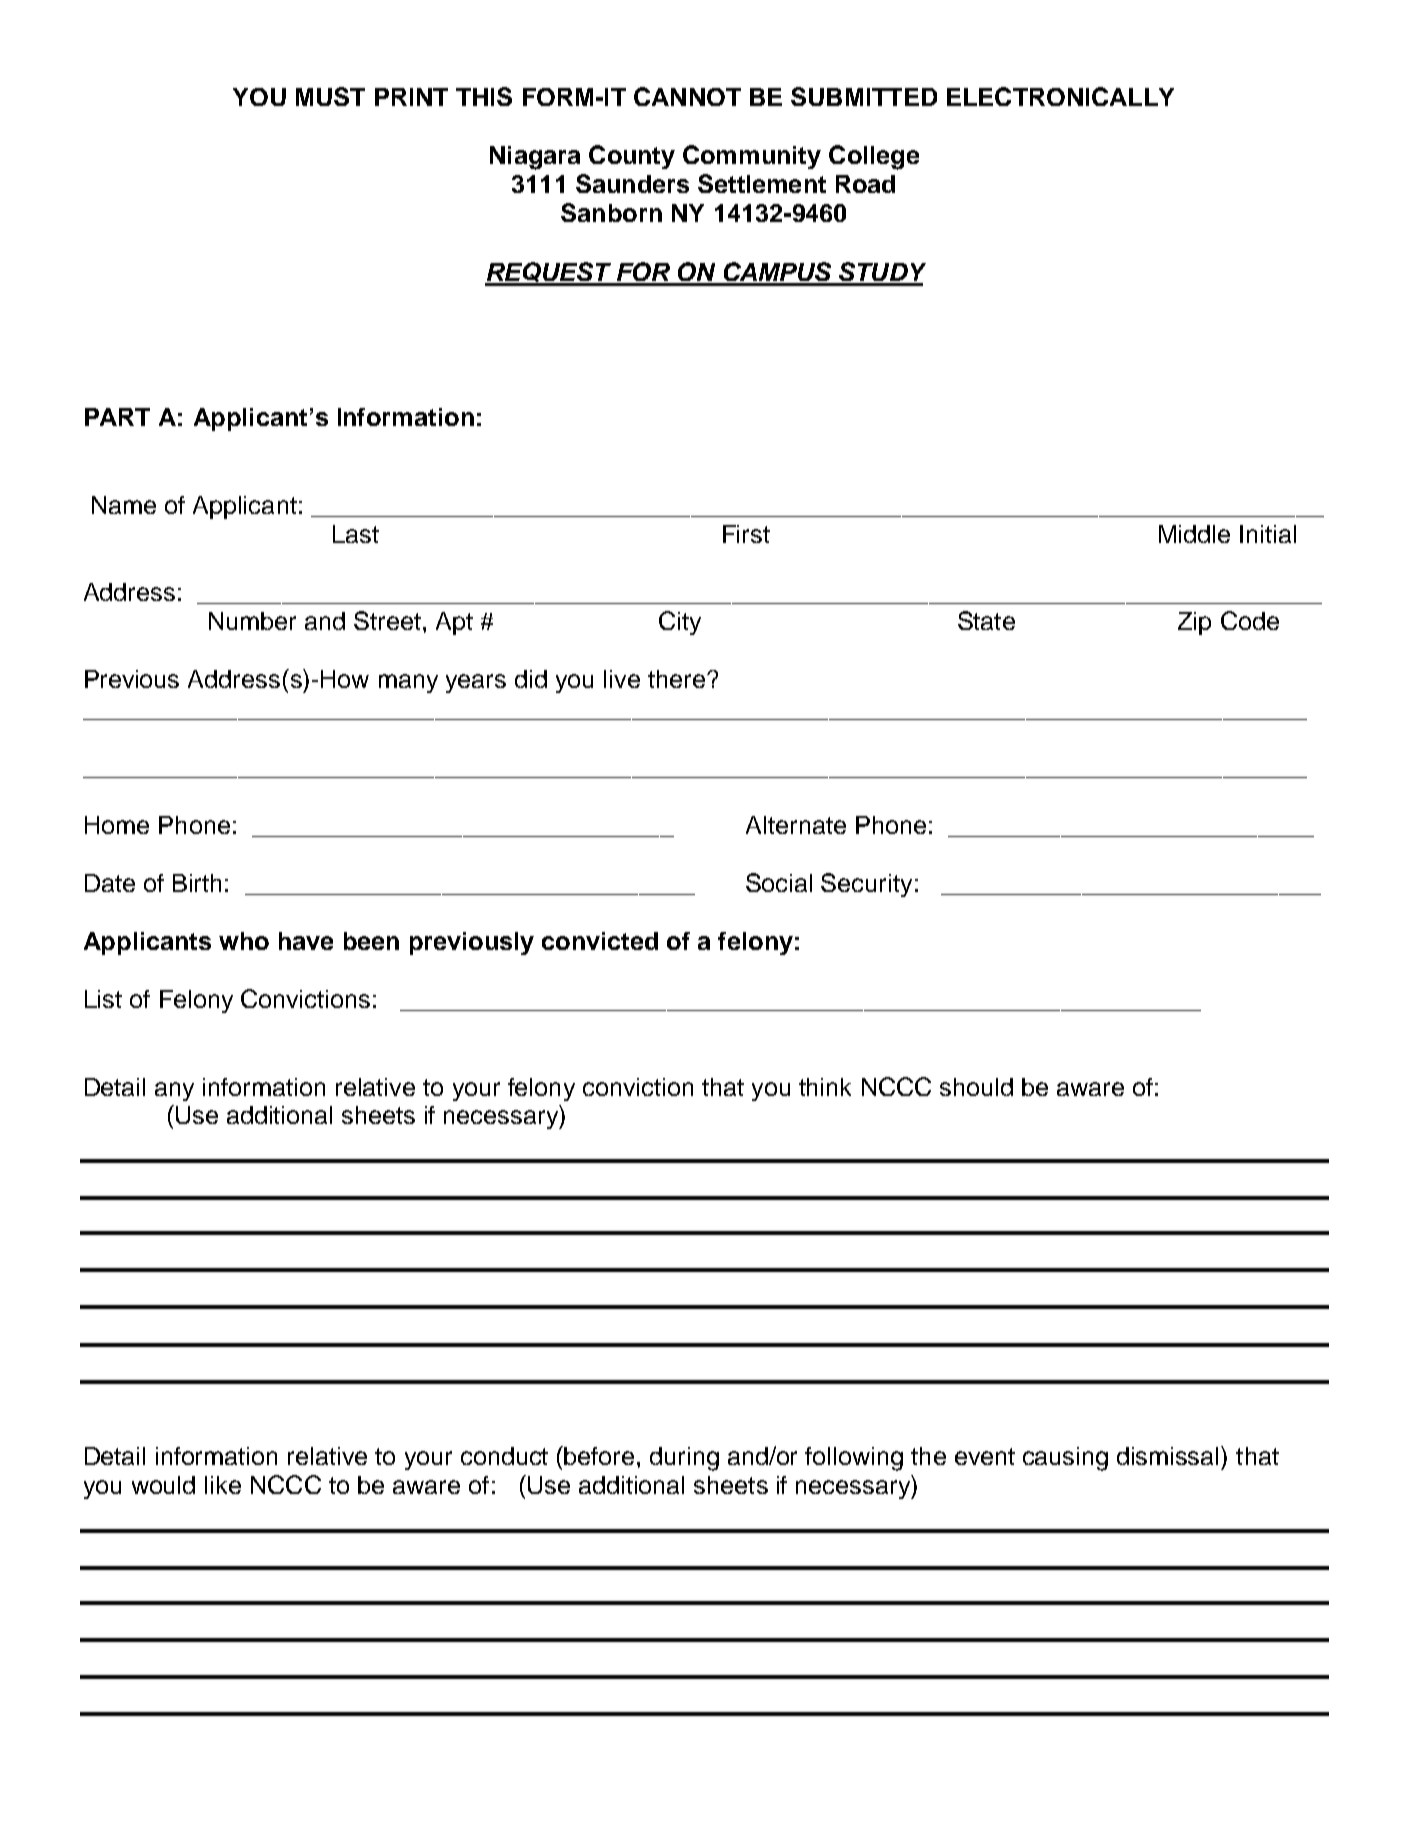  What do you see at coordinates (680, 623) in the screenshot?
I see `City` at bounding box center [680, 623].
